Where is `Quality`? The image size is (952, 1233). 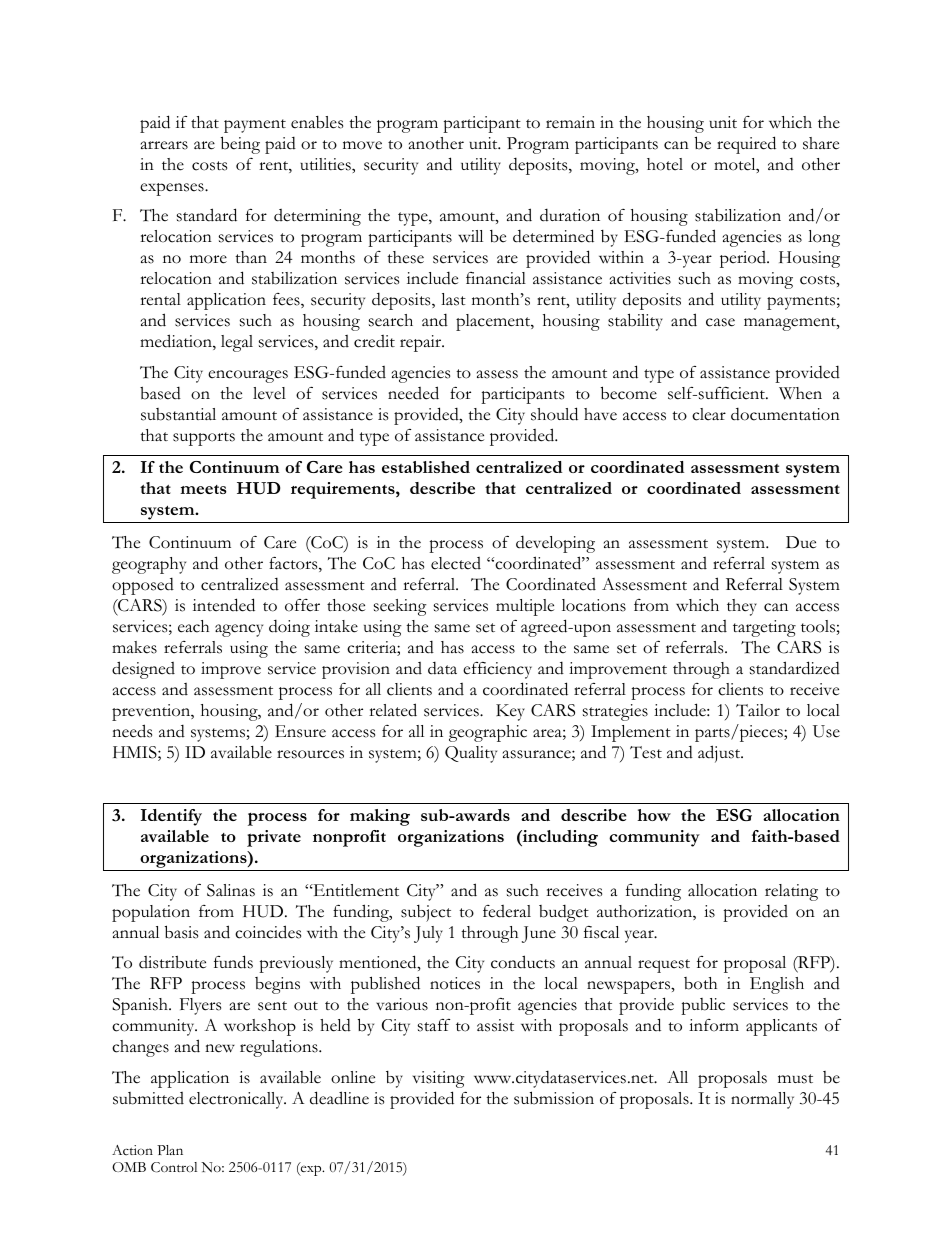 Quality is located at coordinates (471, 754).
